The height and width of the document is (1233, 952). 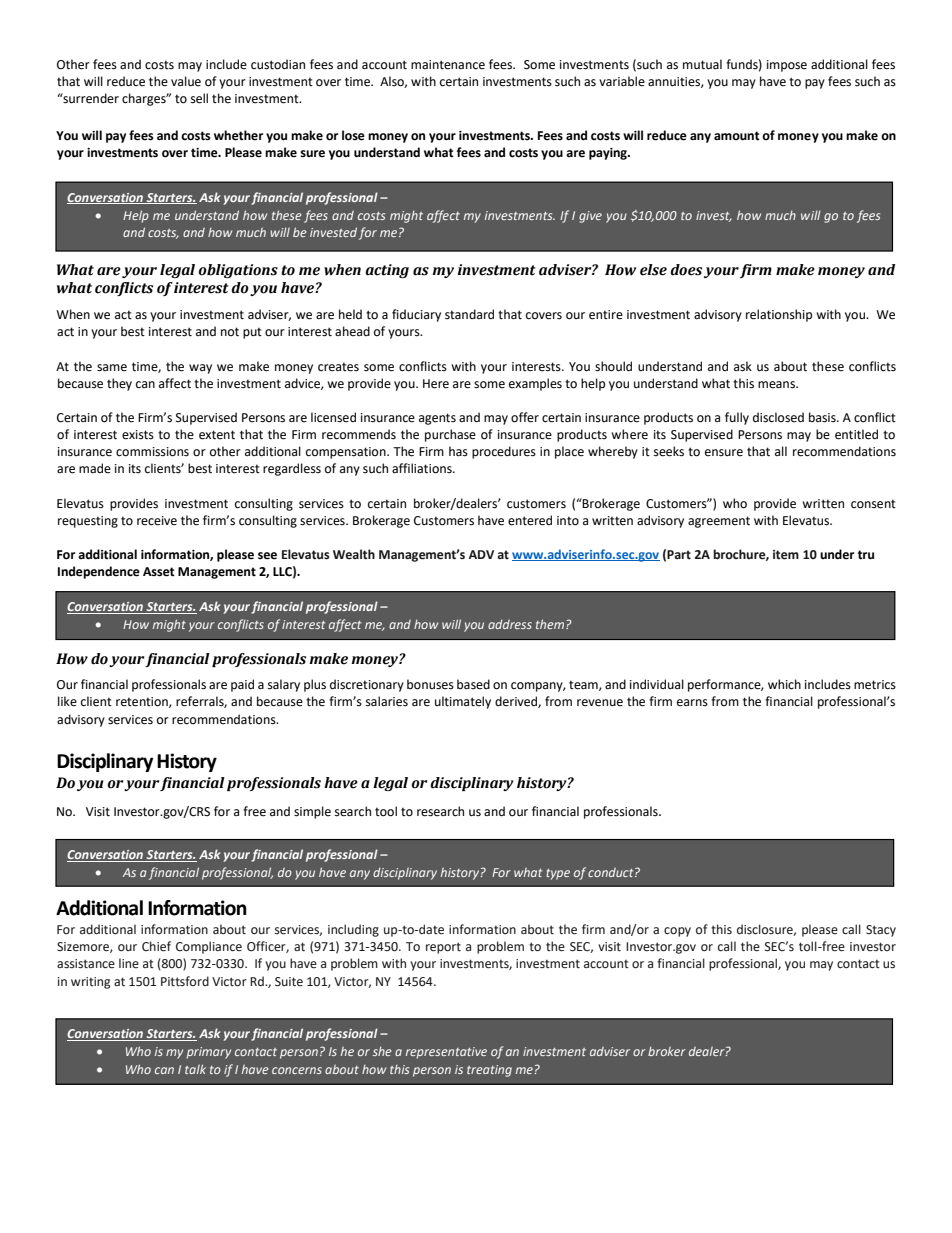 What do you see at coordinates (448, 65) in the document?
I see `maintenance` at bounding box center [448, 65].
